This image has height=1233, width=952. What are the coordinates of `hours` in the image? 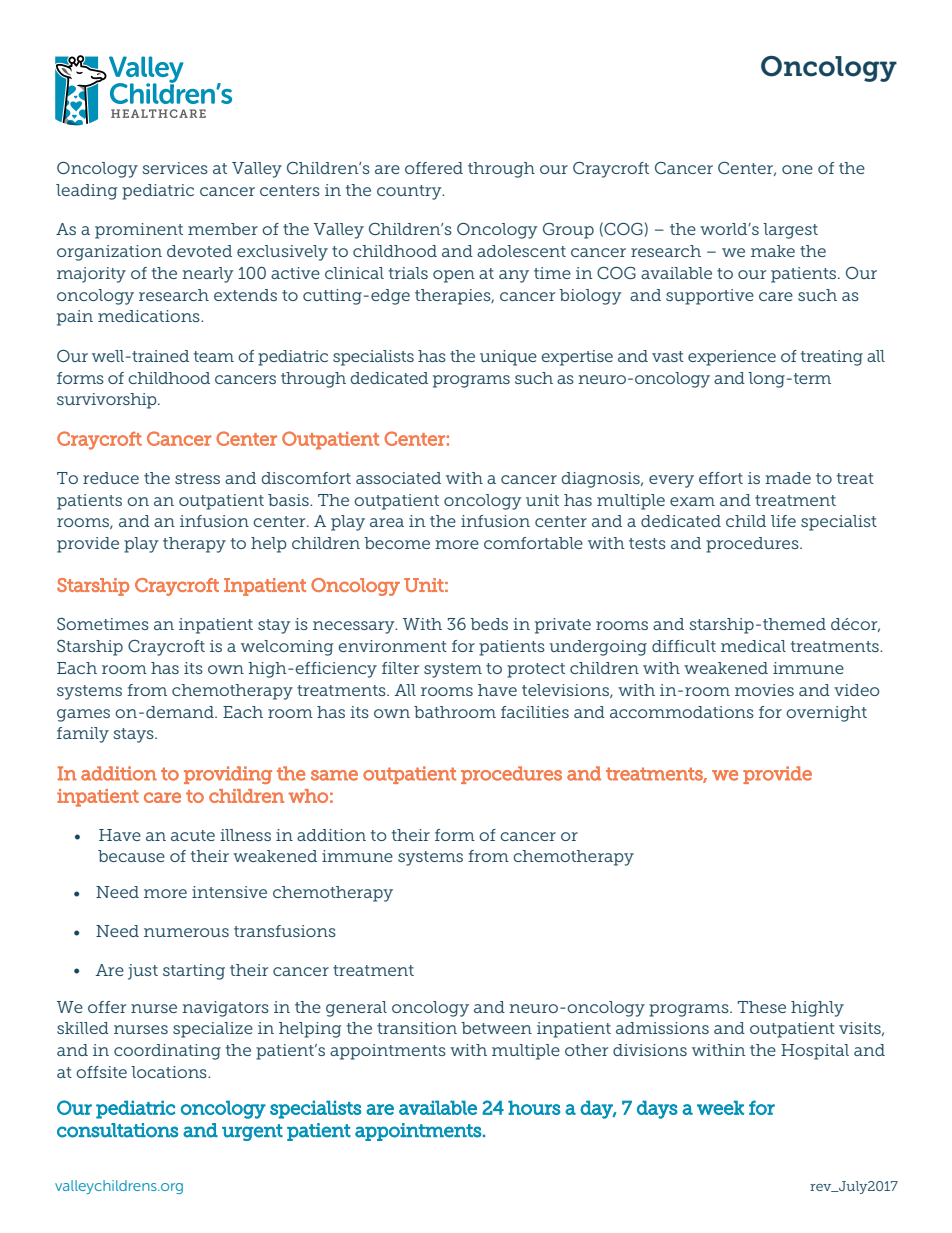 It's located at (534, 1107).
